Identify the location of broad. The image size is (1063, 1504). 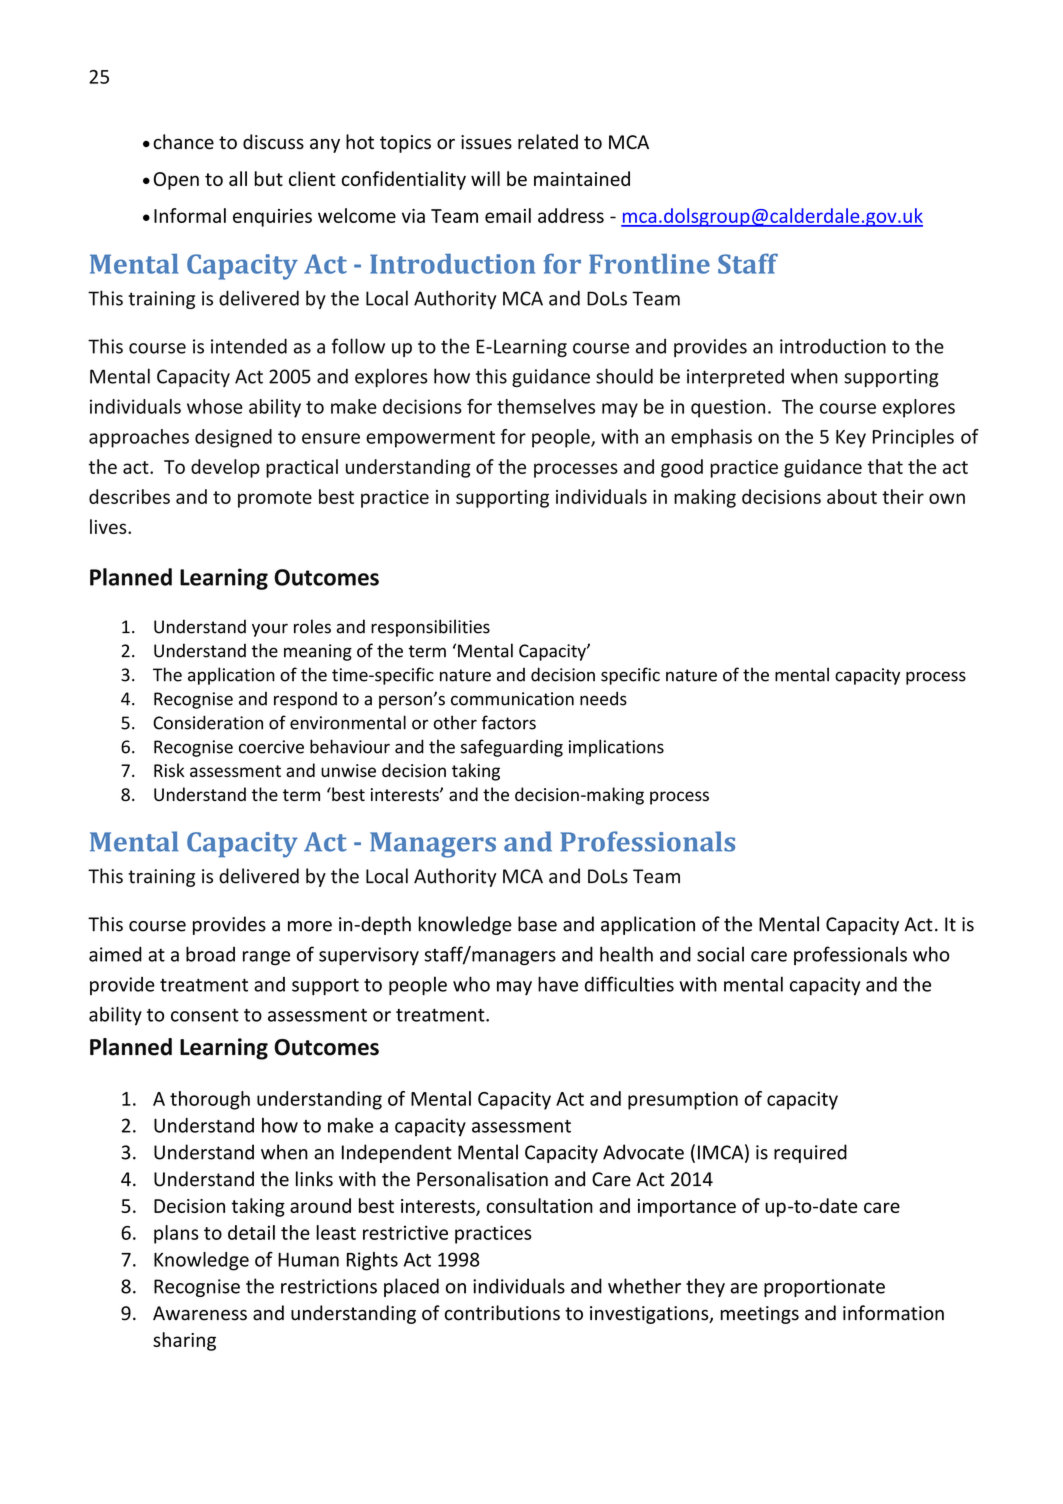
(210, 954).
